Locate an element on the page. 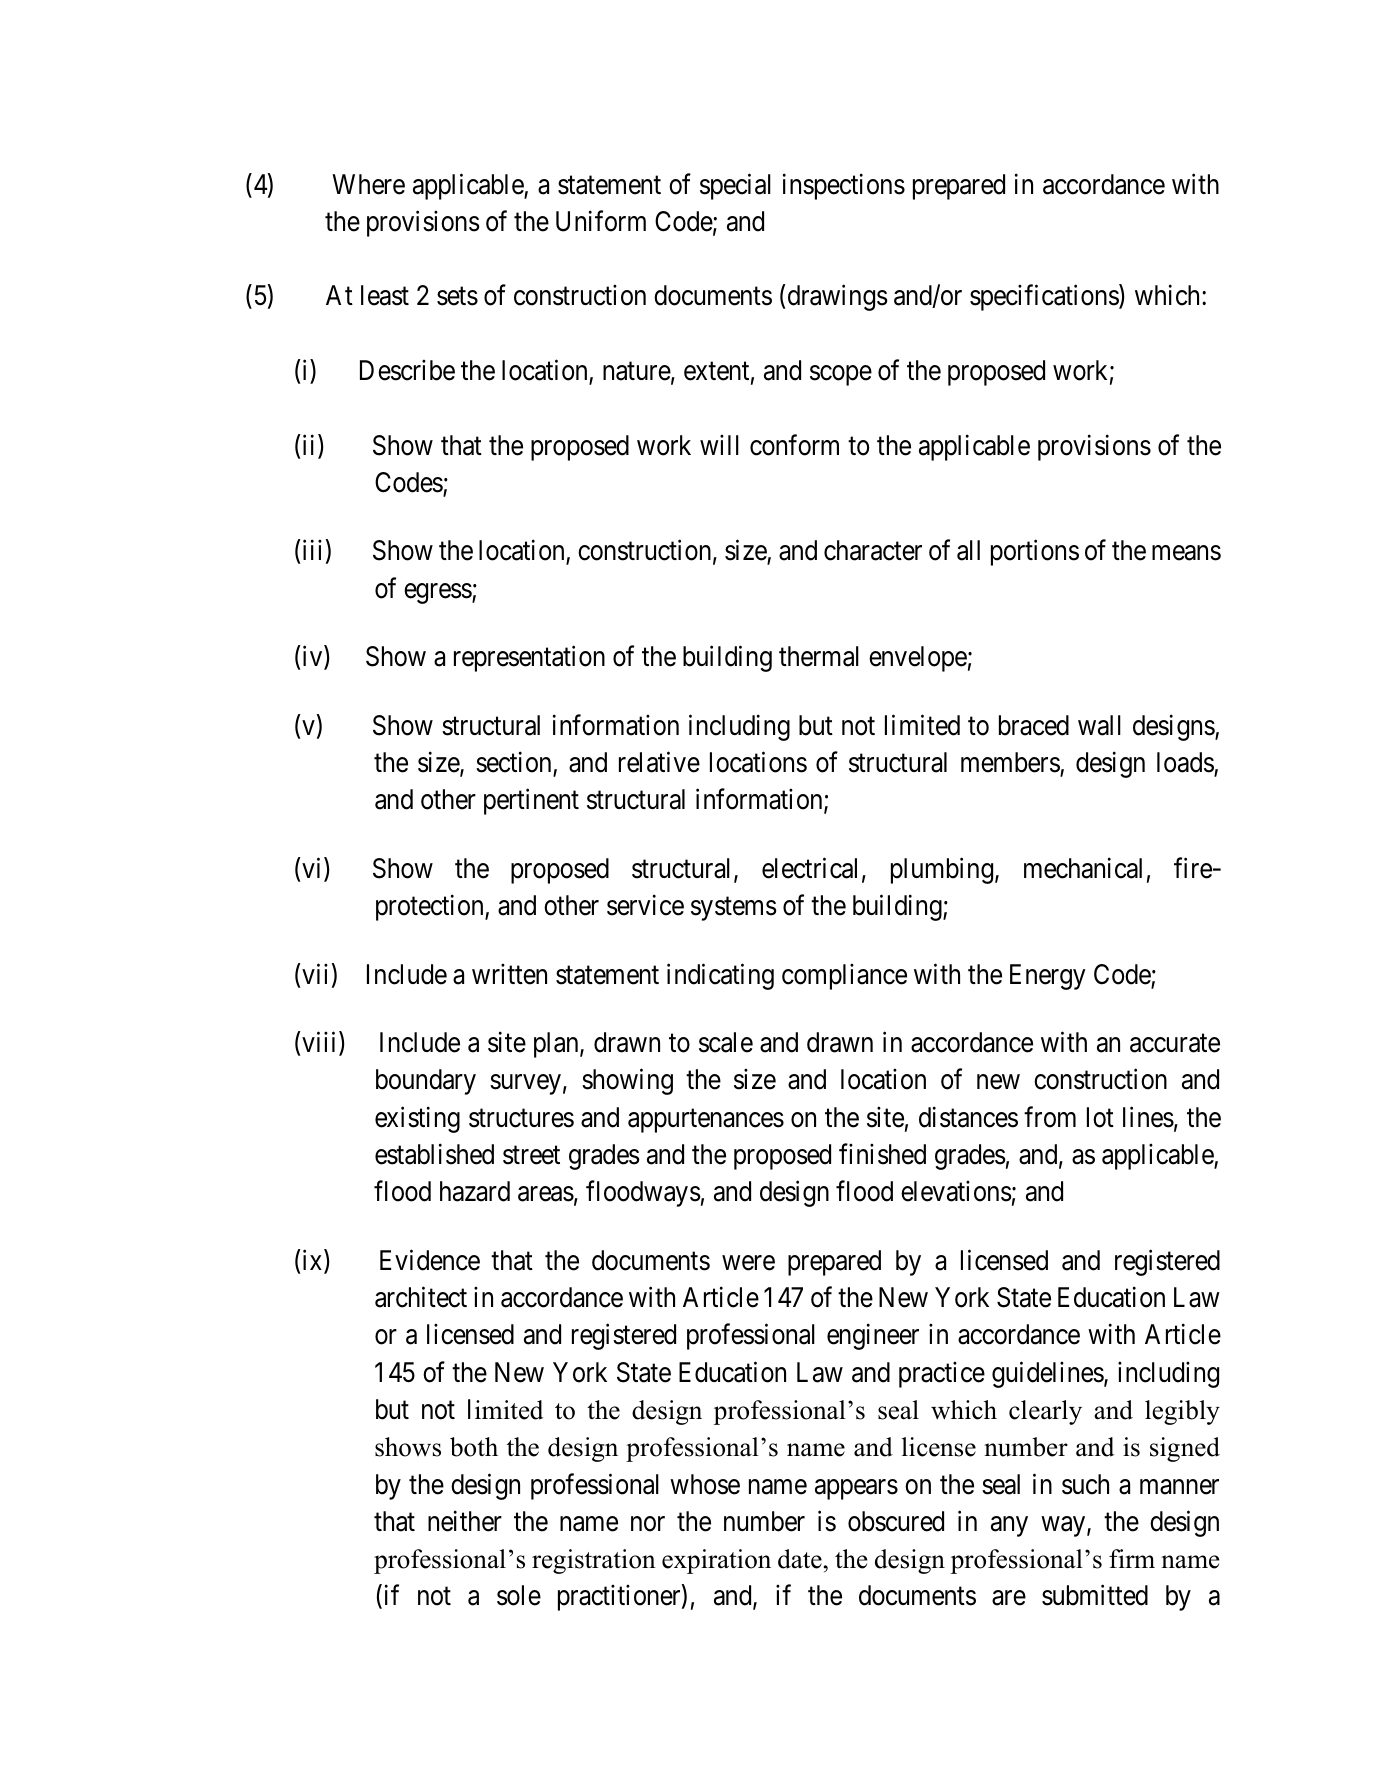 This document has height=1790, width=1383. representation is located at coordinates (529, 659).
